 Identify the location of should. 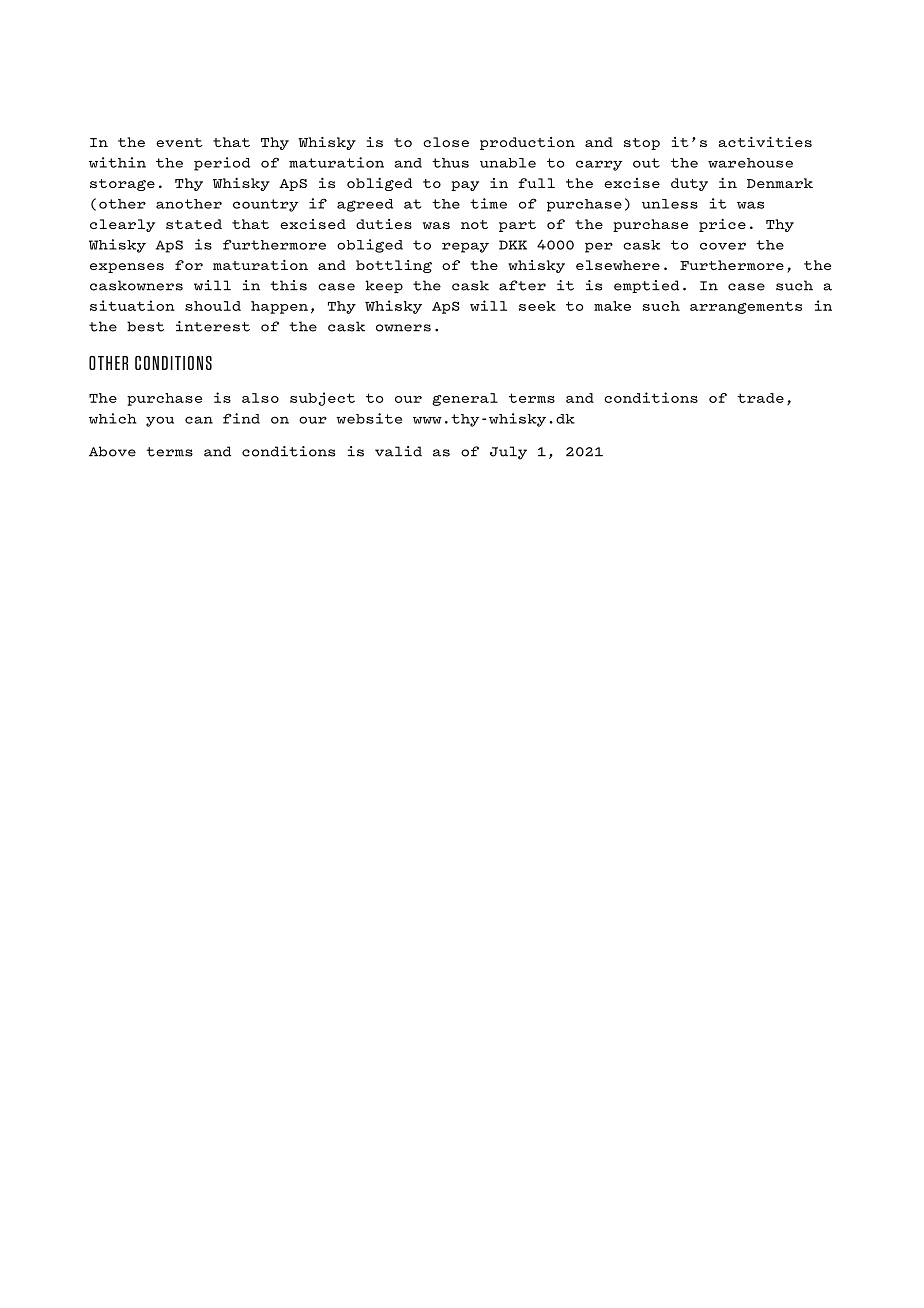
(213, 306).
